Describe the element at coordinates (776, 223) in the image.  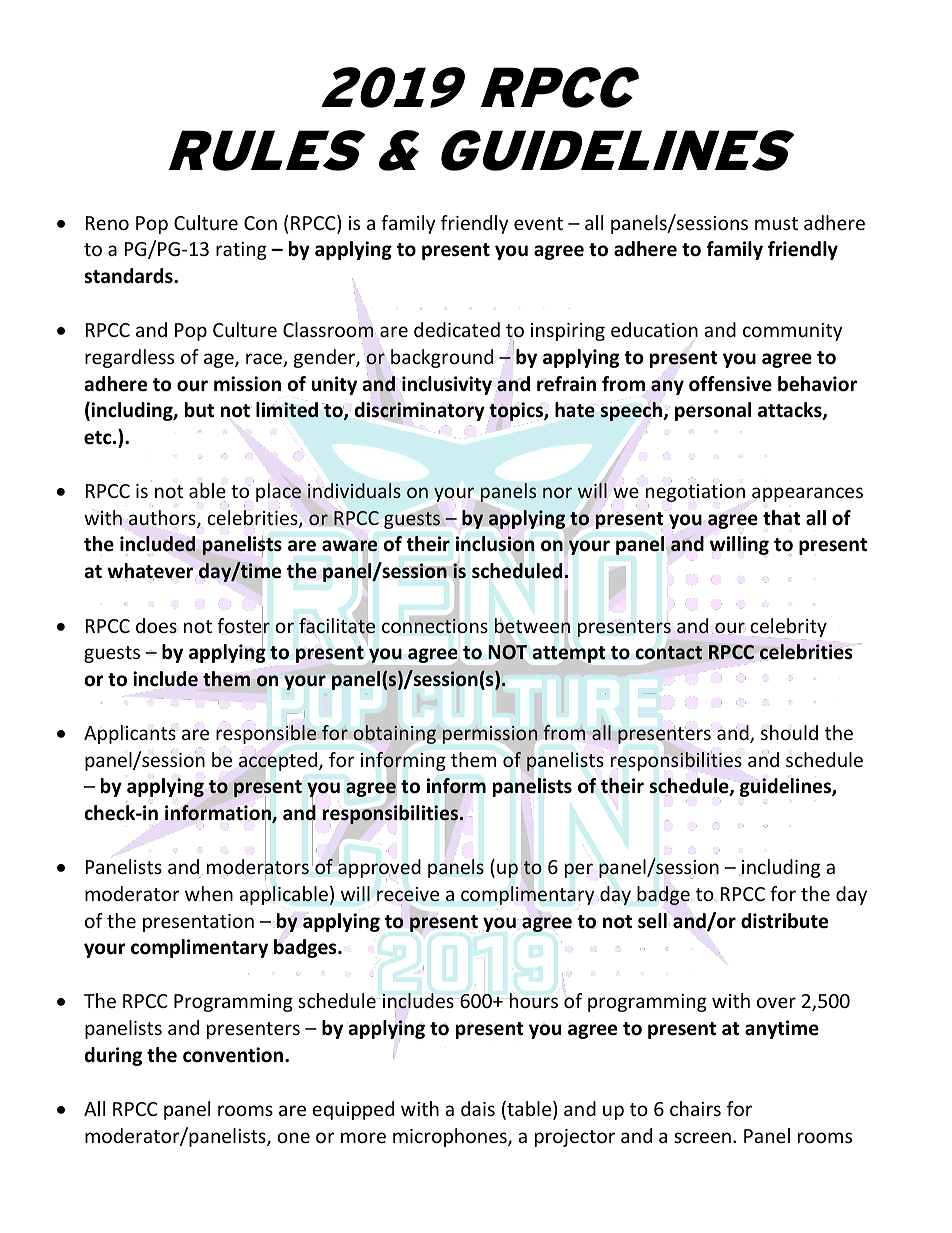
I see `must` at that location.
